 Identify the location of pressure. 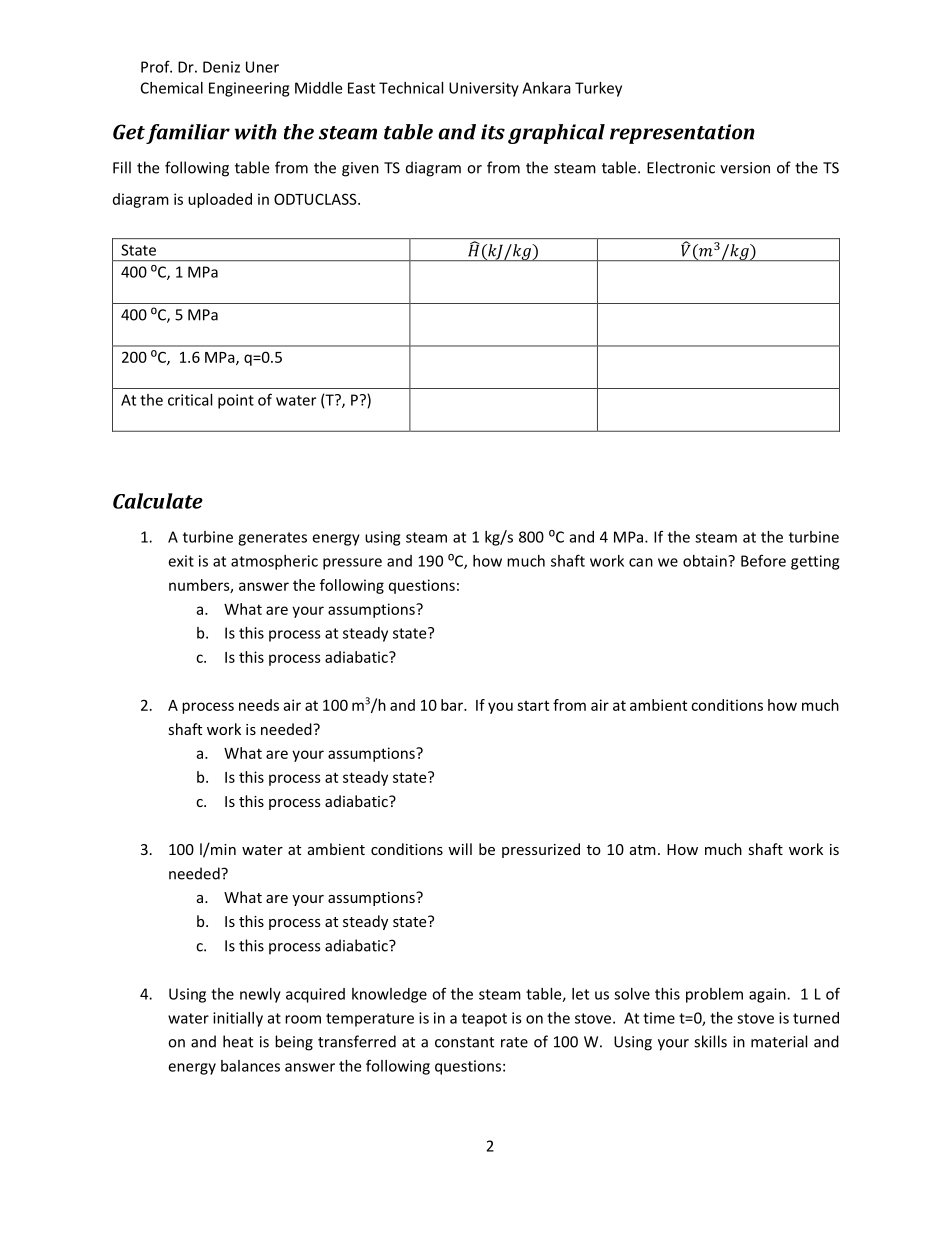
(352, 564).
